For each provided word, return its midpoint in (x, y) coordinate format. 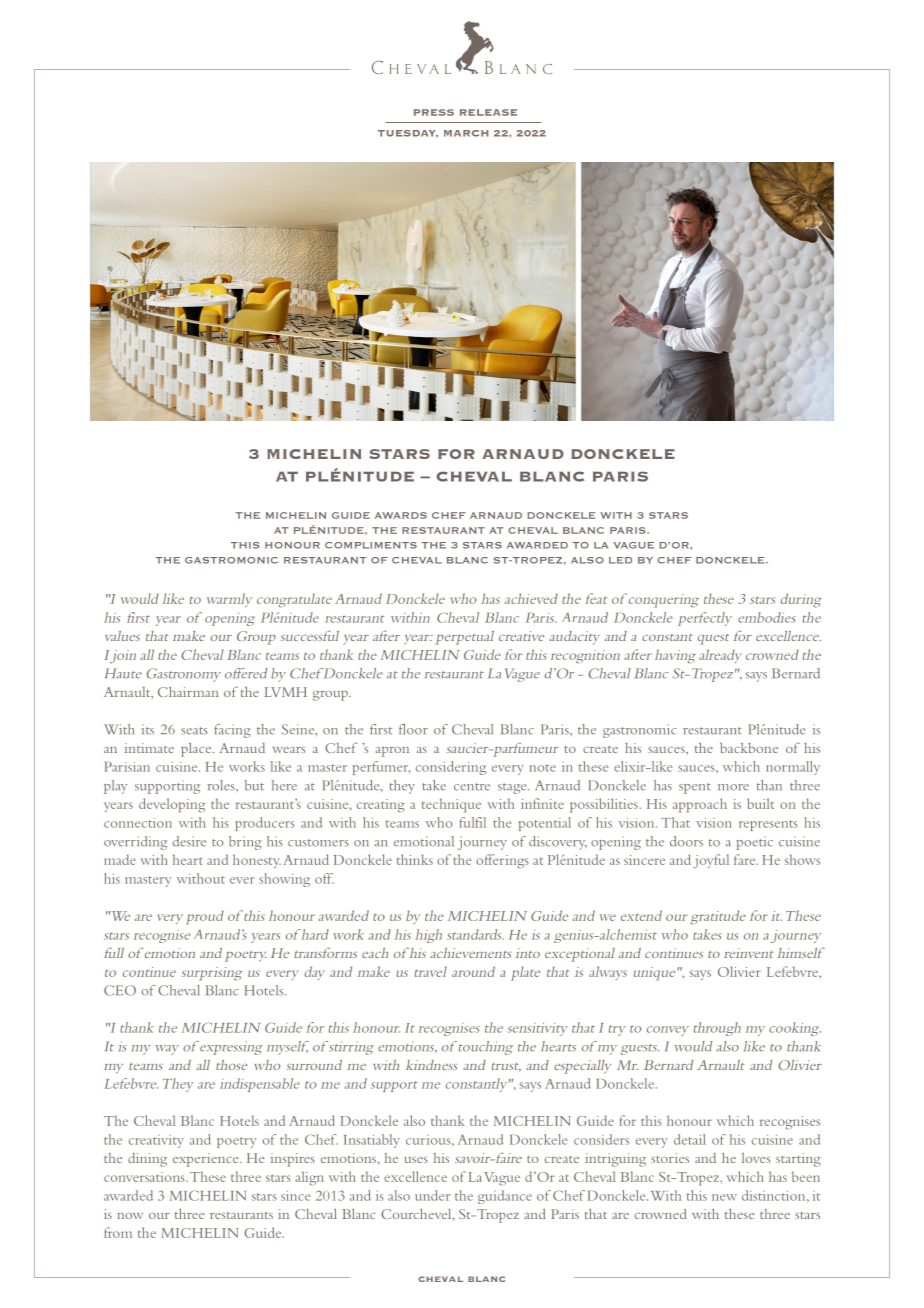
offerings (502, 861)
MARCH (466, 133)
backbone (749, 747)
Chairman (188, 691)
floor (413, 729)
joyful (711, 861)
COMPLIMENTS (371, 545)
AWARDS (401, 515)
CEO (120, 990)
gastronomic (639, 731)
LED (620, 560)
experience (207, 1160)
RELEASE (488, 112)
